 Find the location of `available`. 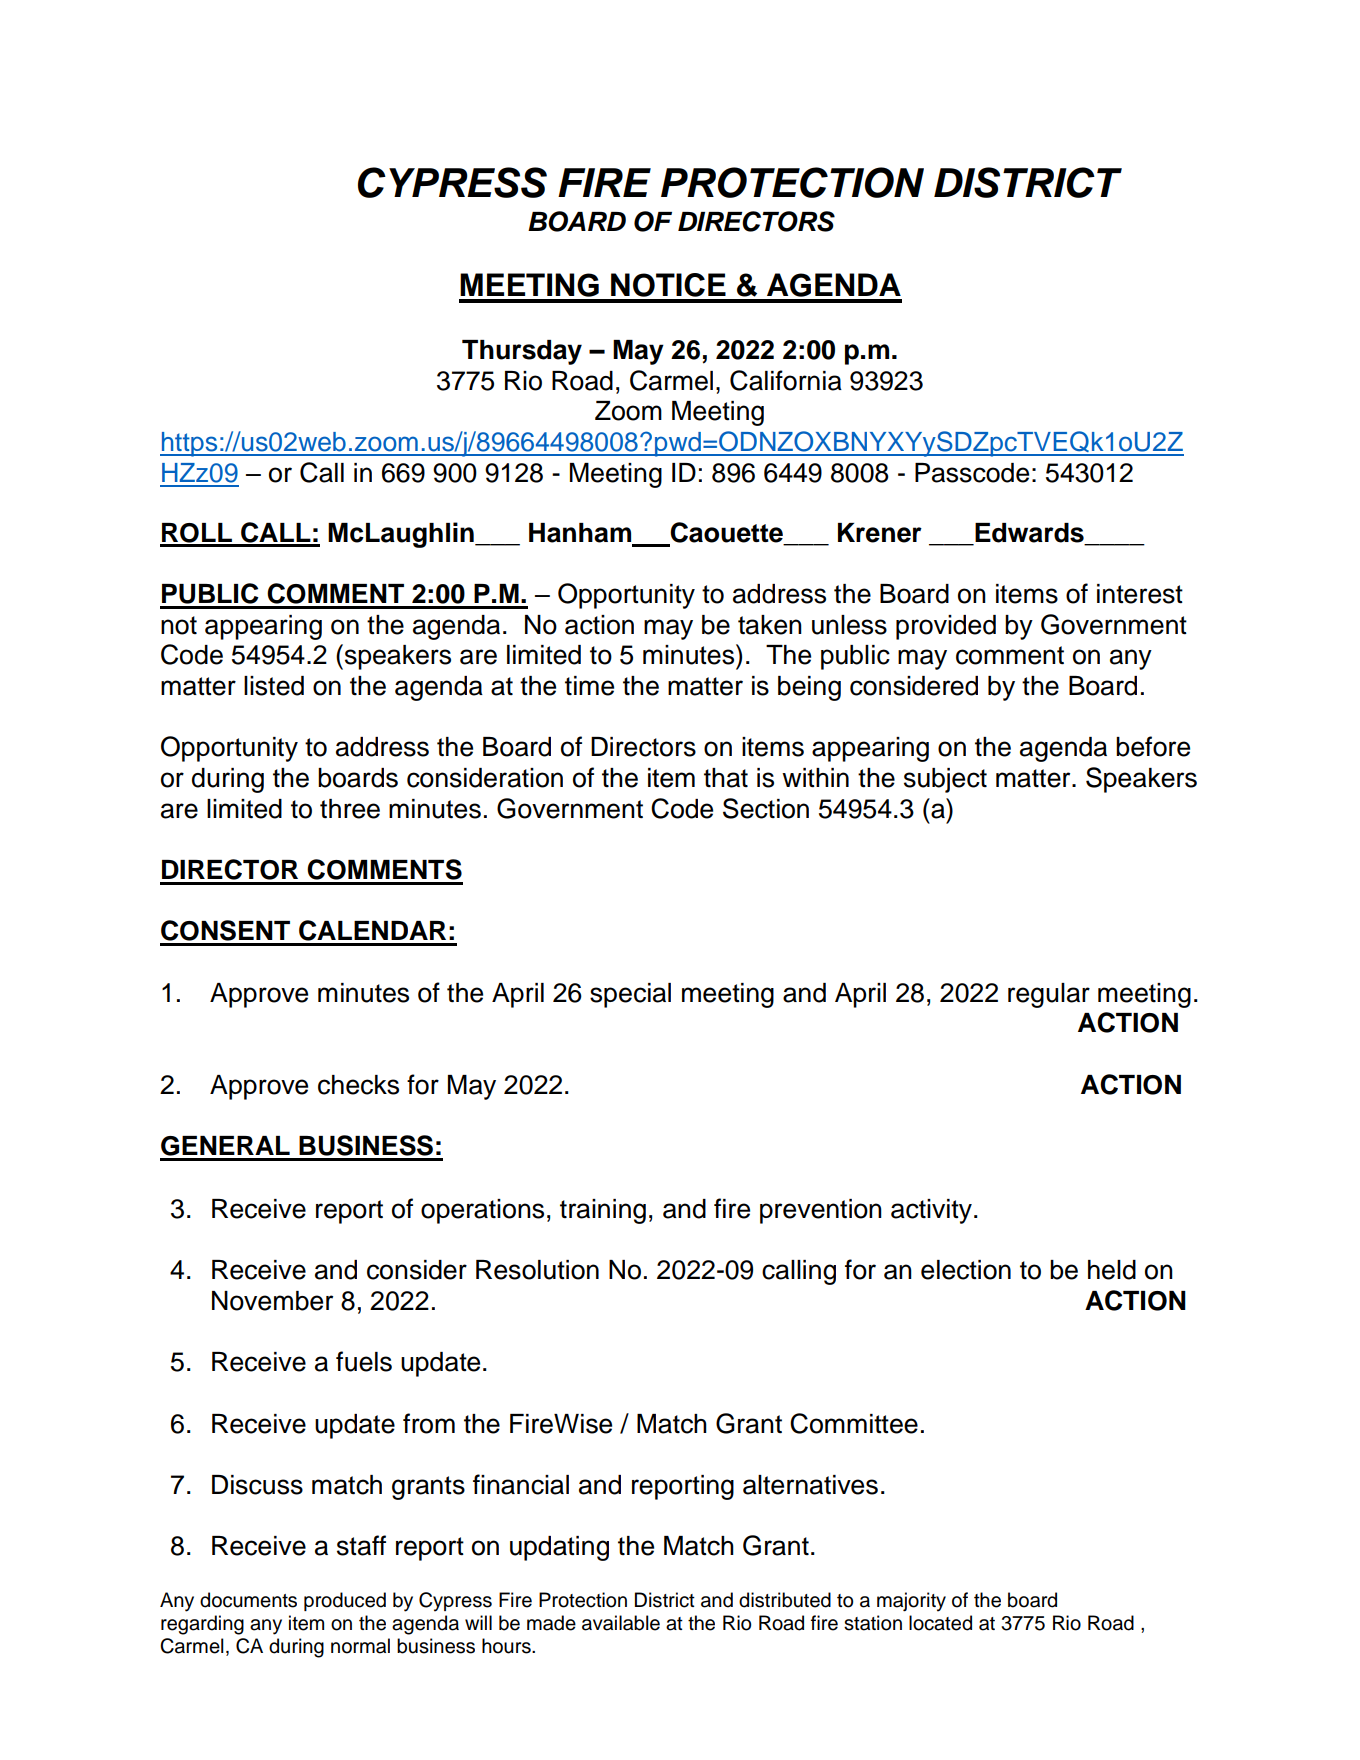

available is located at coordinates (621, 1623).
